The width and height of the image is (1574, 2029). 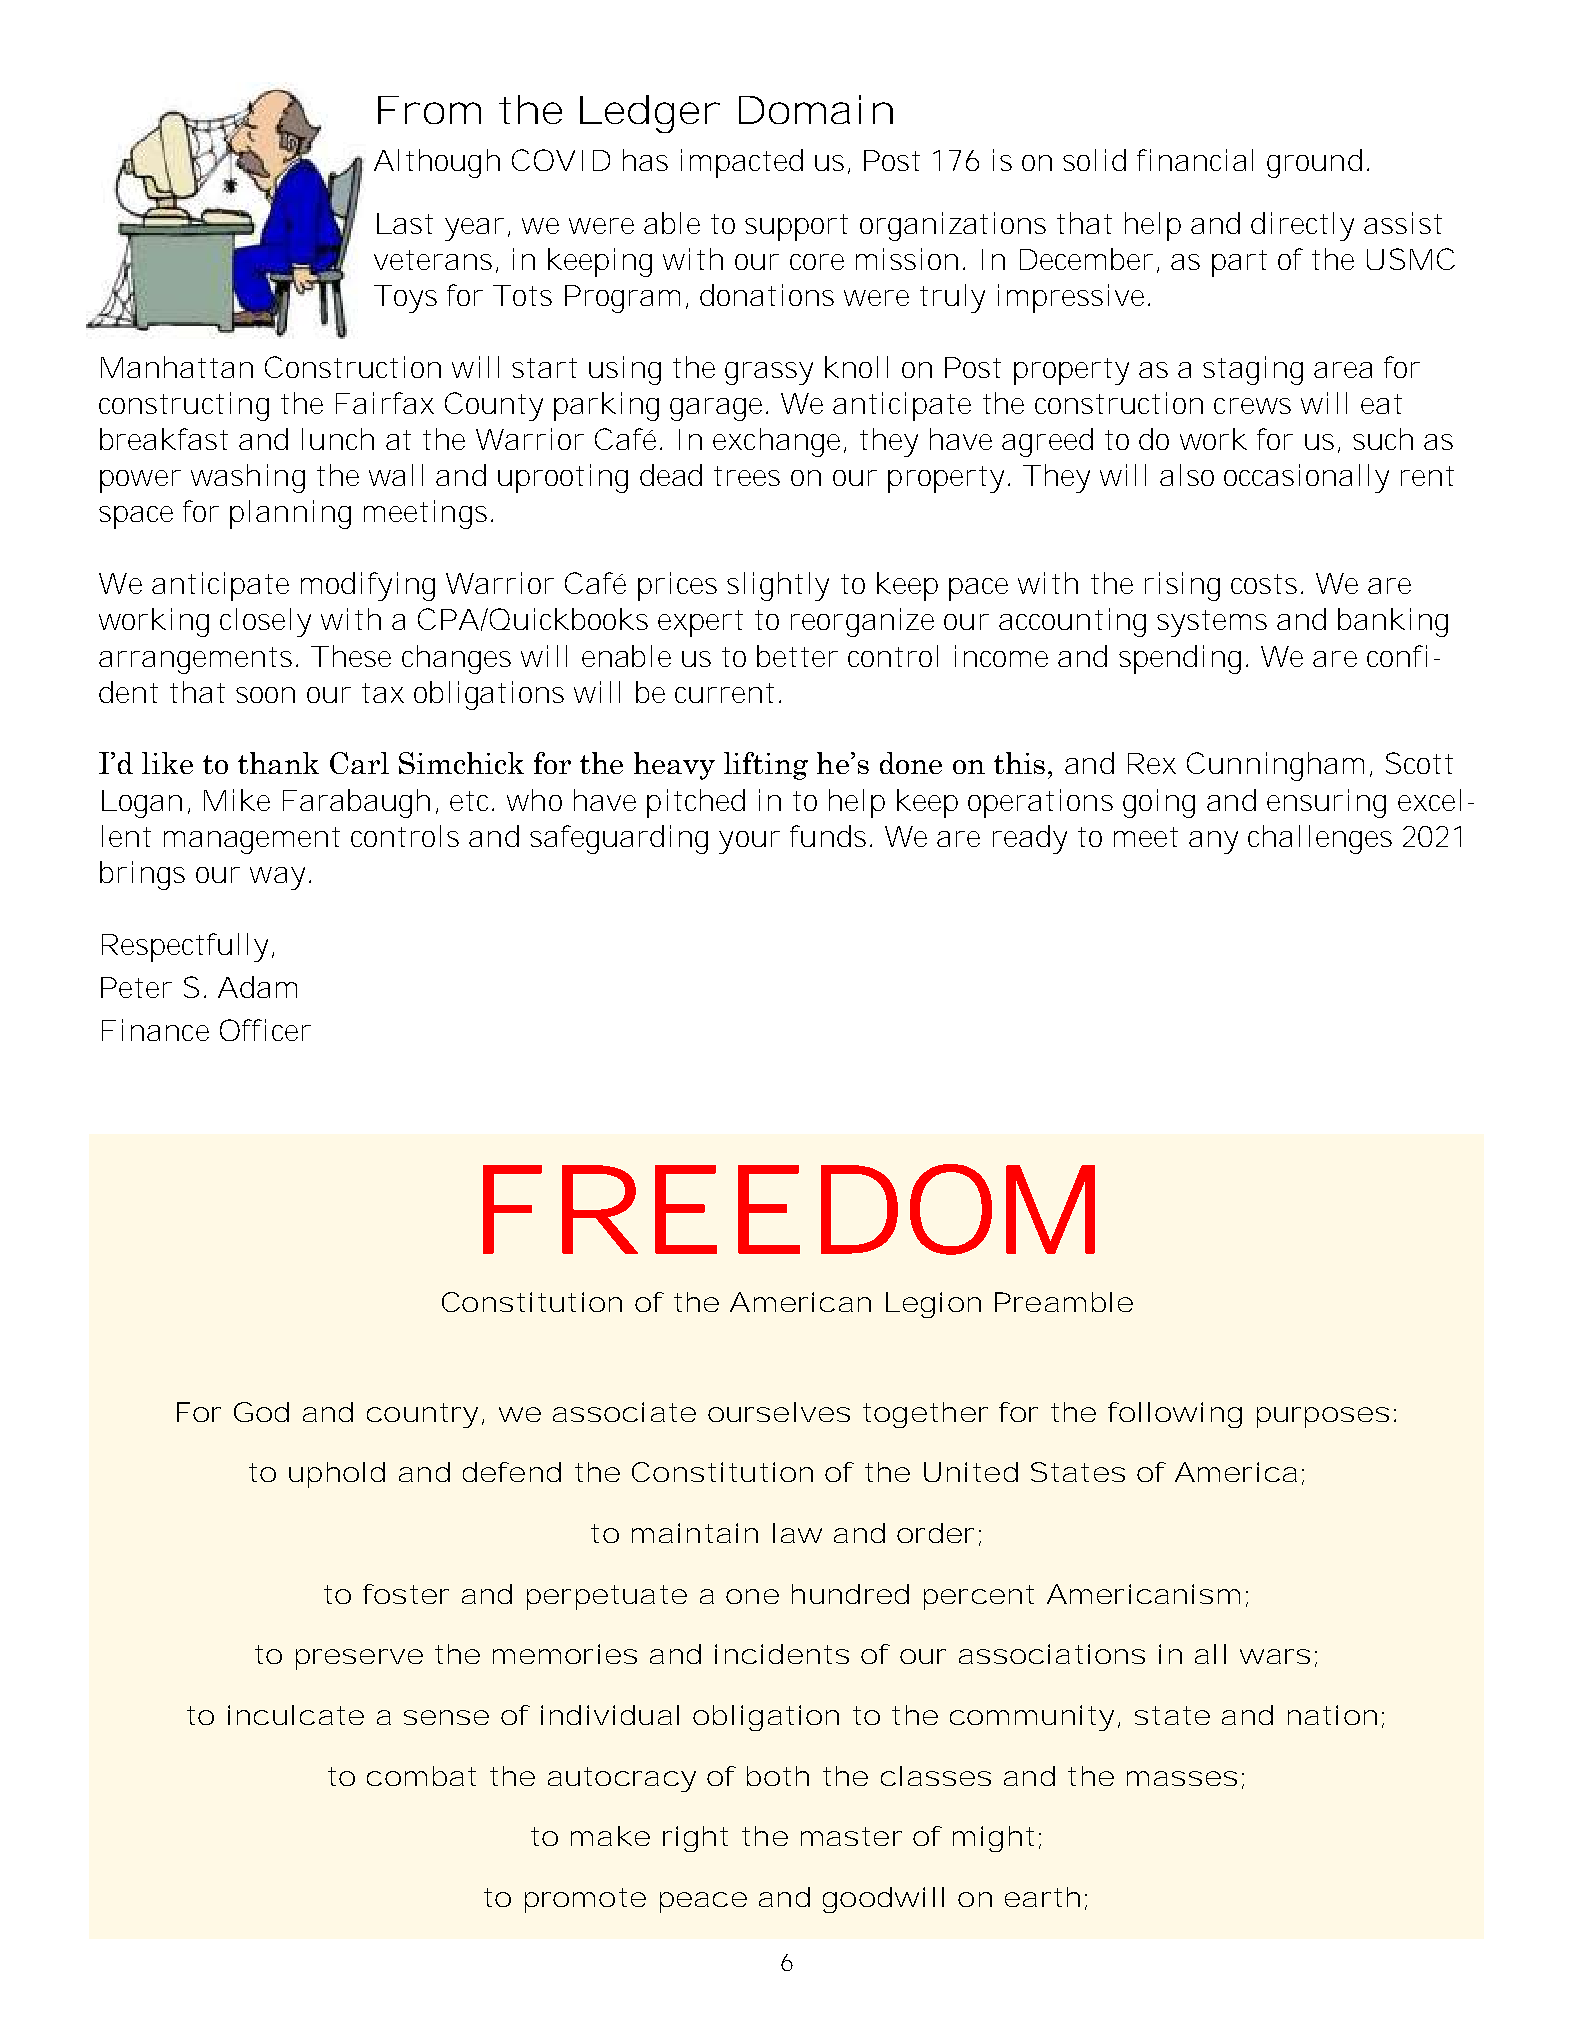 What do you see at coordinates (933, 1305) in the image?
I see `Legion` at bounding box center [933, 1305].
